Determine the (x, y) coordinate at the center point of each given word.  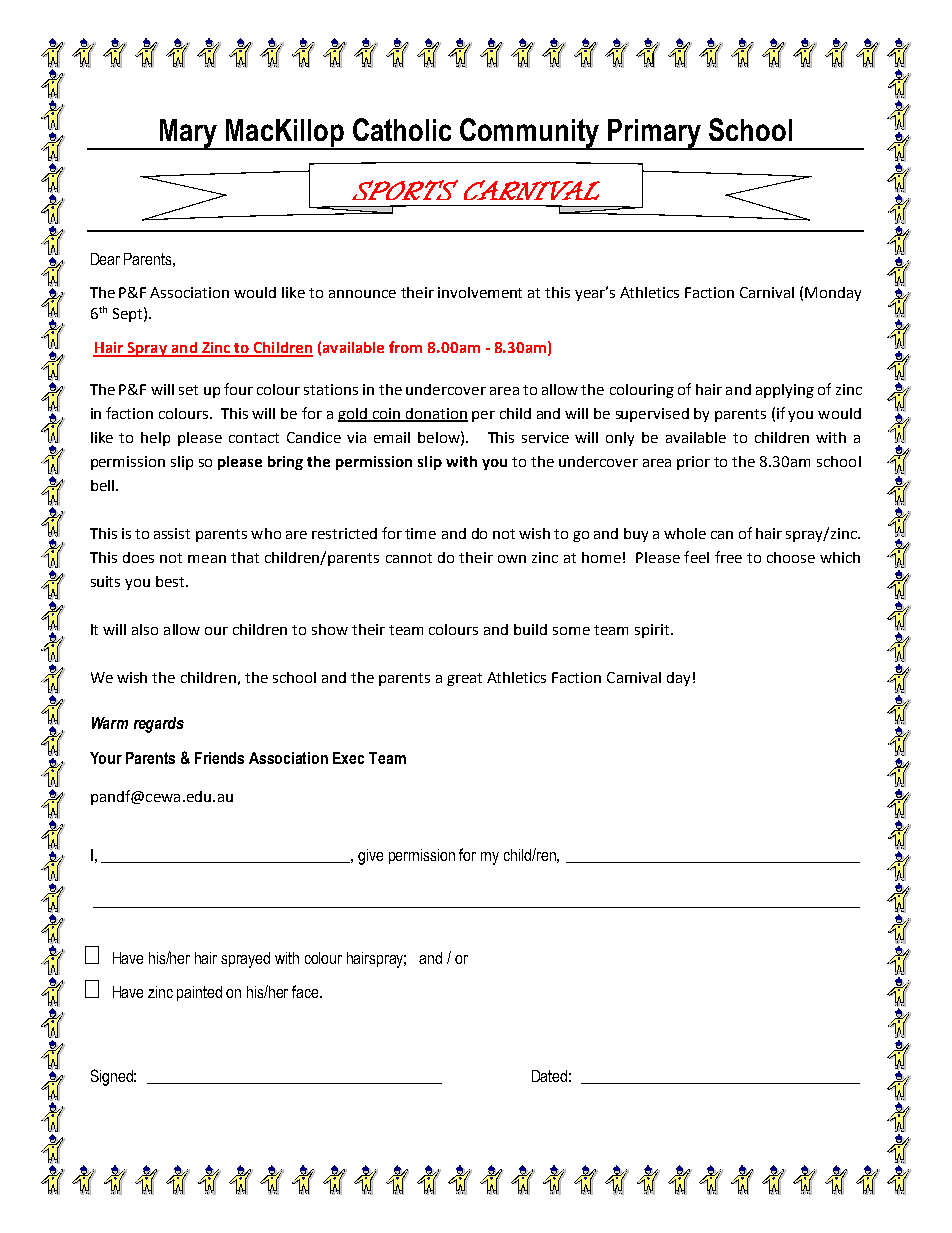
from (405, 347)
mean (207, 559)
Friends (219, 758)
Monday (833, 294)
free (728, 557)
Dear (105, 259)
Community (530, 134)
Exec (348, 758)
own (512, 559)
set (188, 390)
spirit (653, 631)
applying (785, 391)
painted (199, 993)
